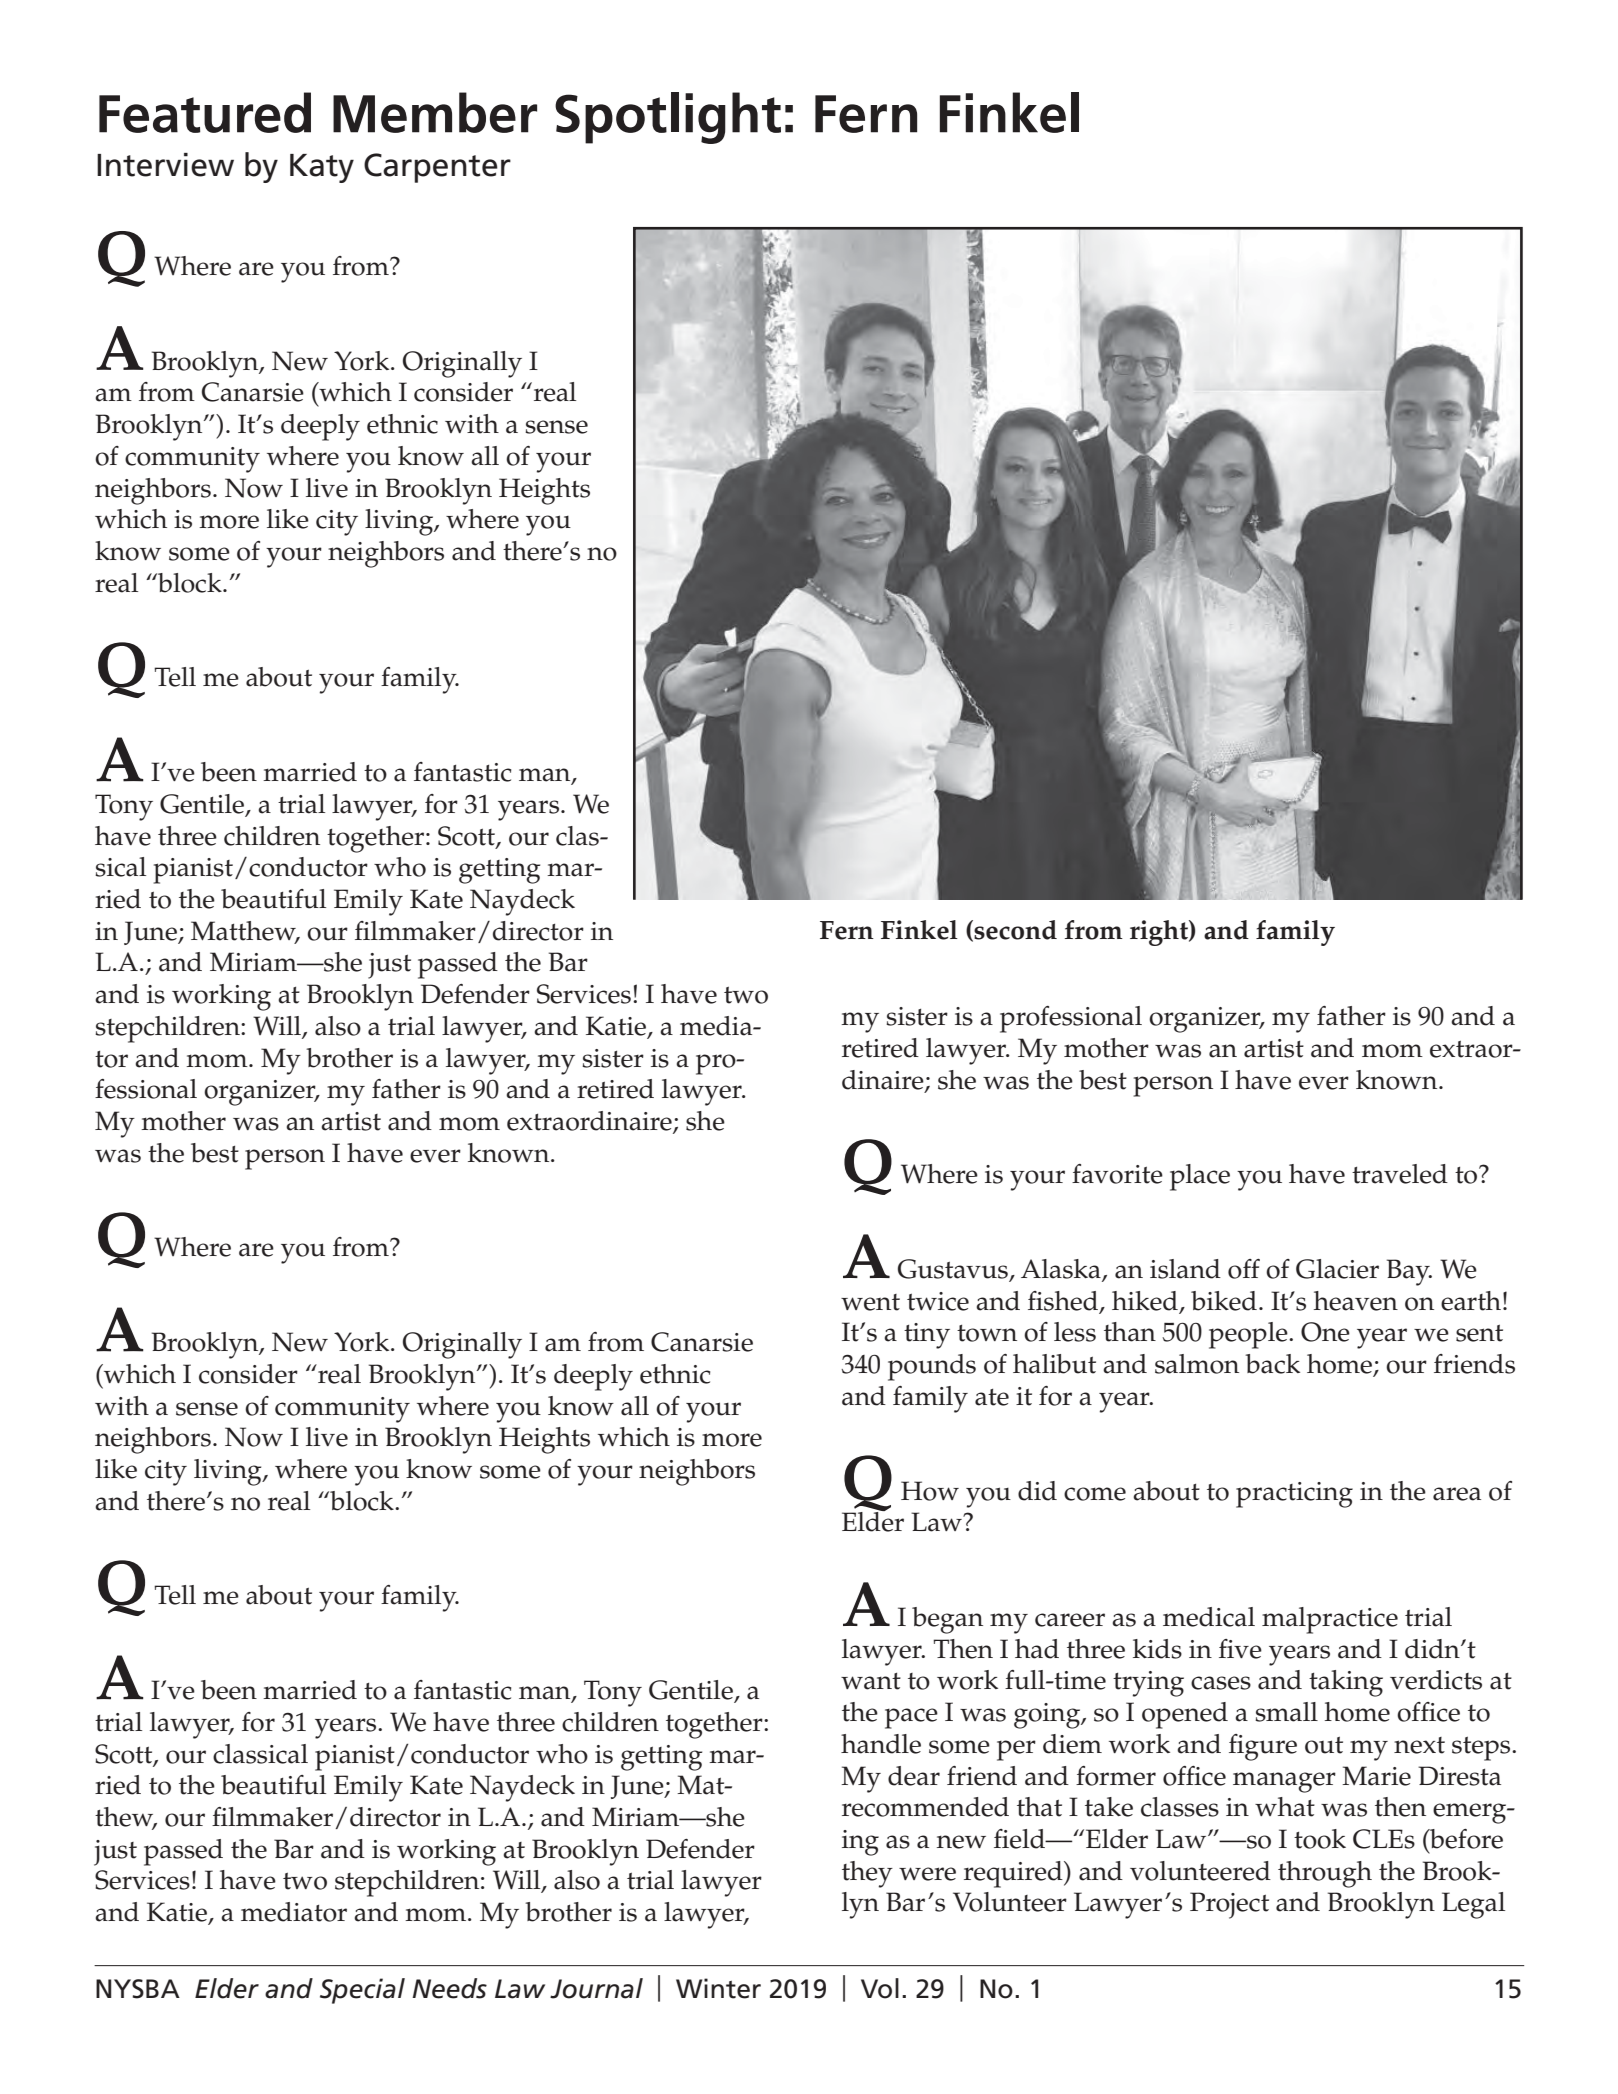 The height and width of the screenshot is (2094, 1618). I want to click on Interview, so click(165, 165).
